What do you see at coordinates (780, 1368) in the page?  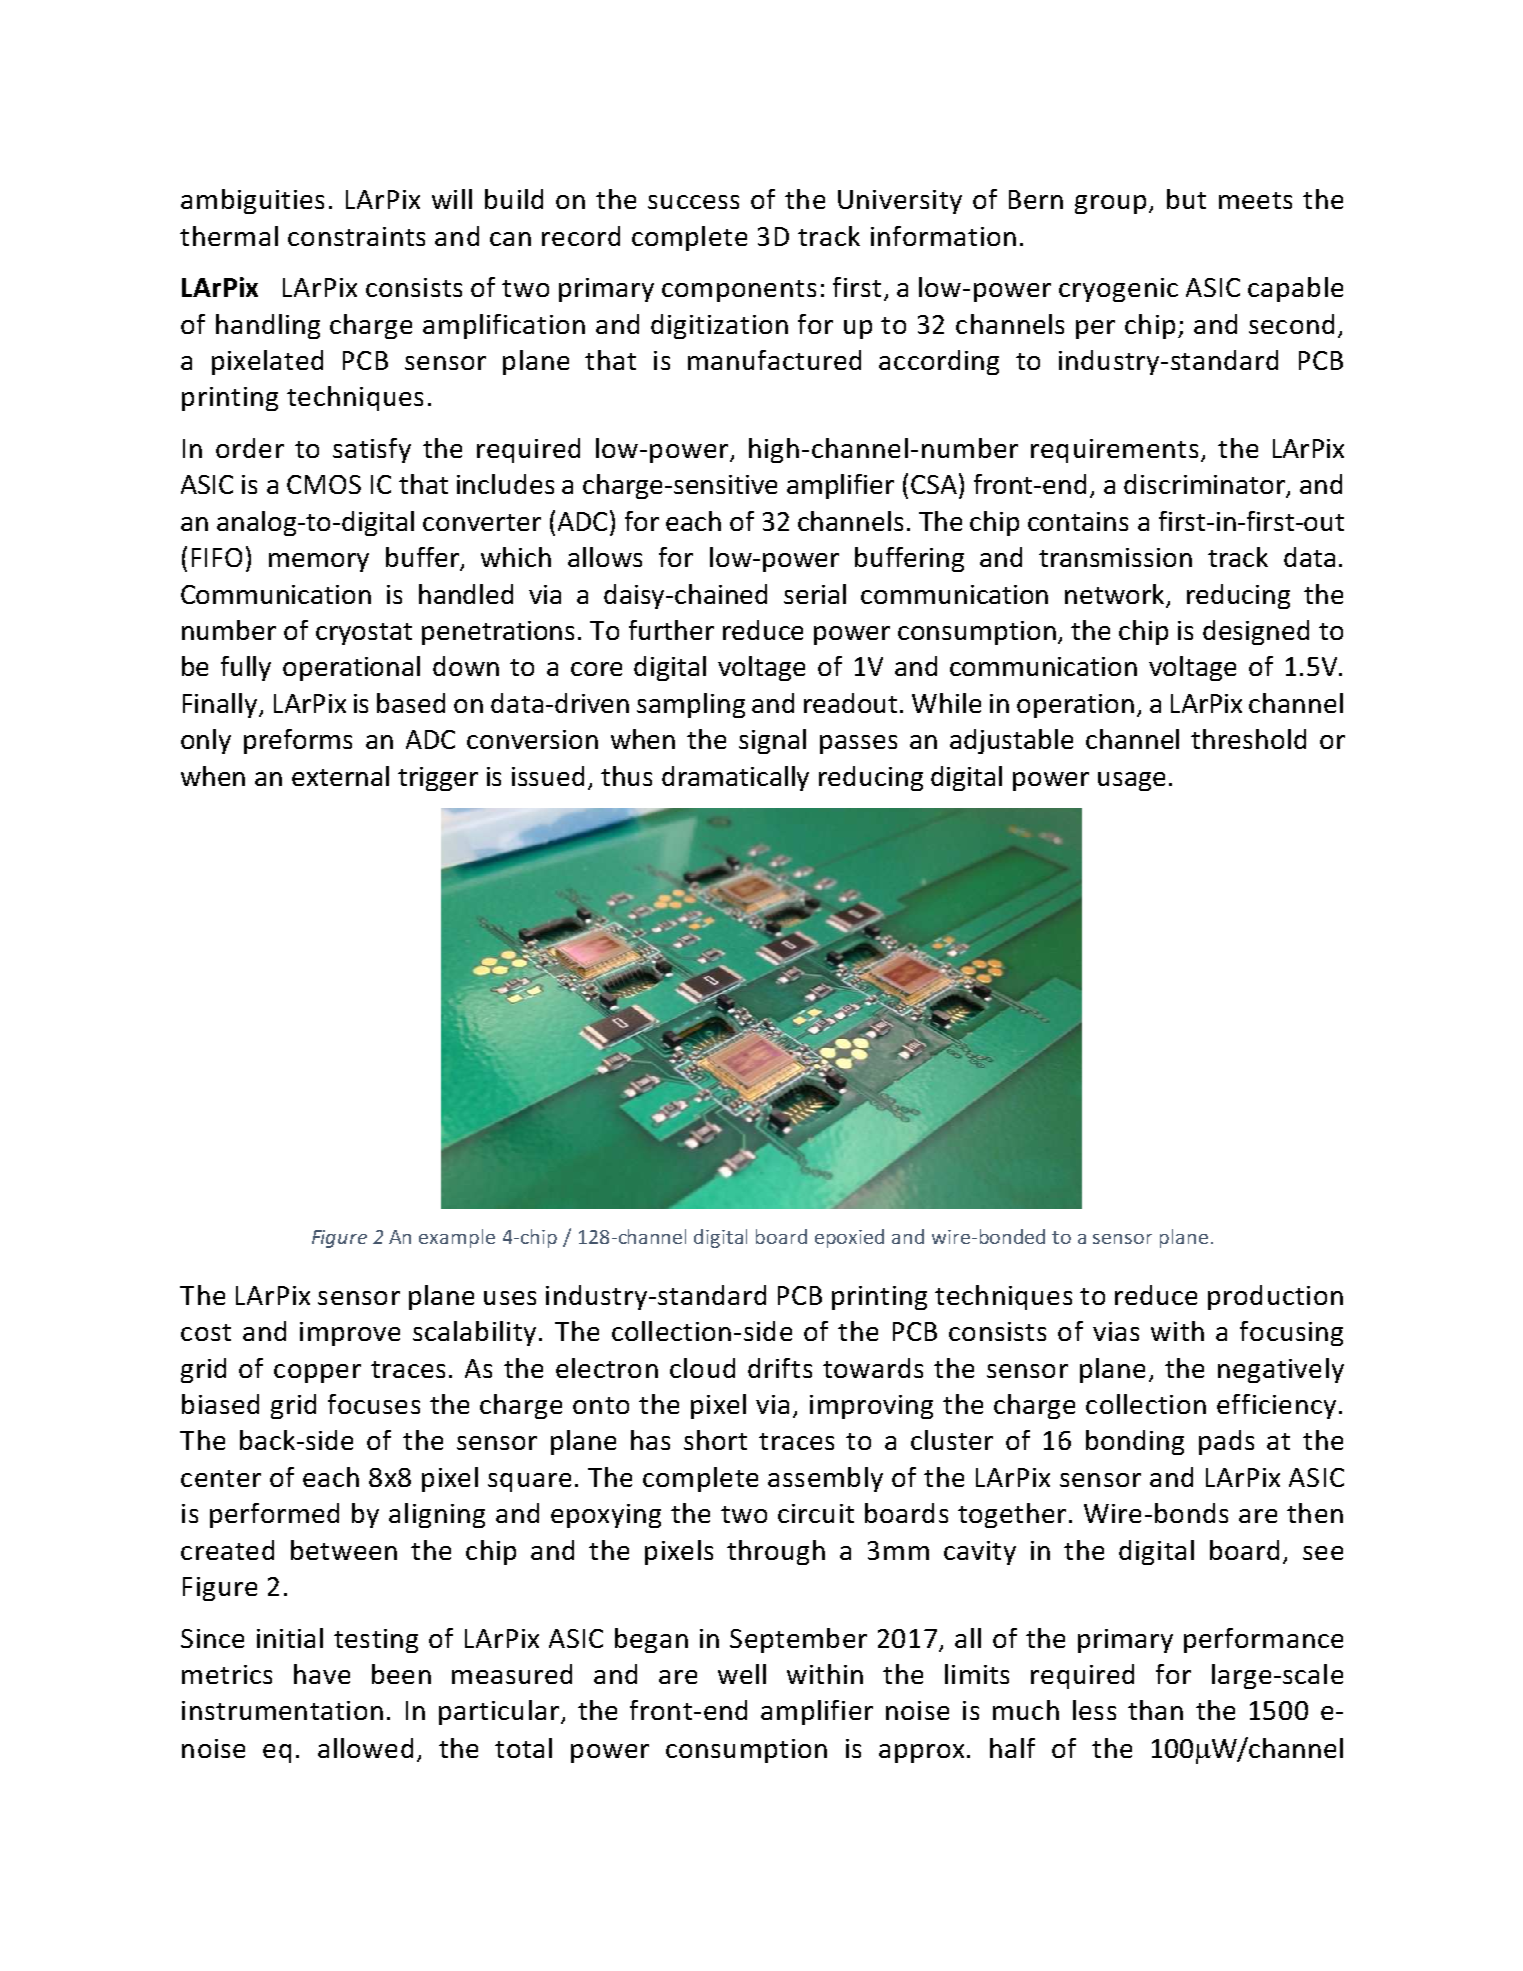 I see `drifts` at bounding box center [780, 1368].
